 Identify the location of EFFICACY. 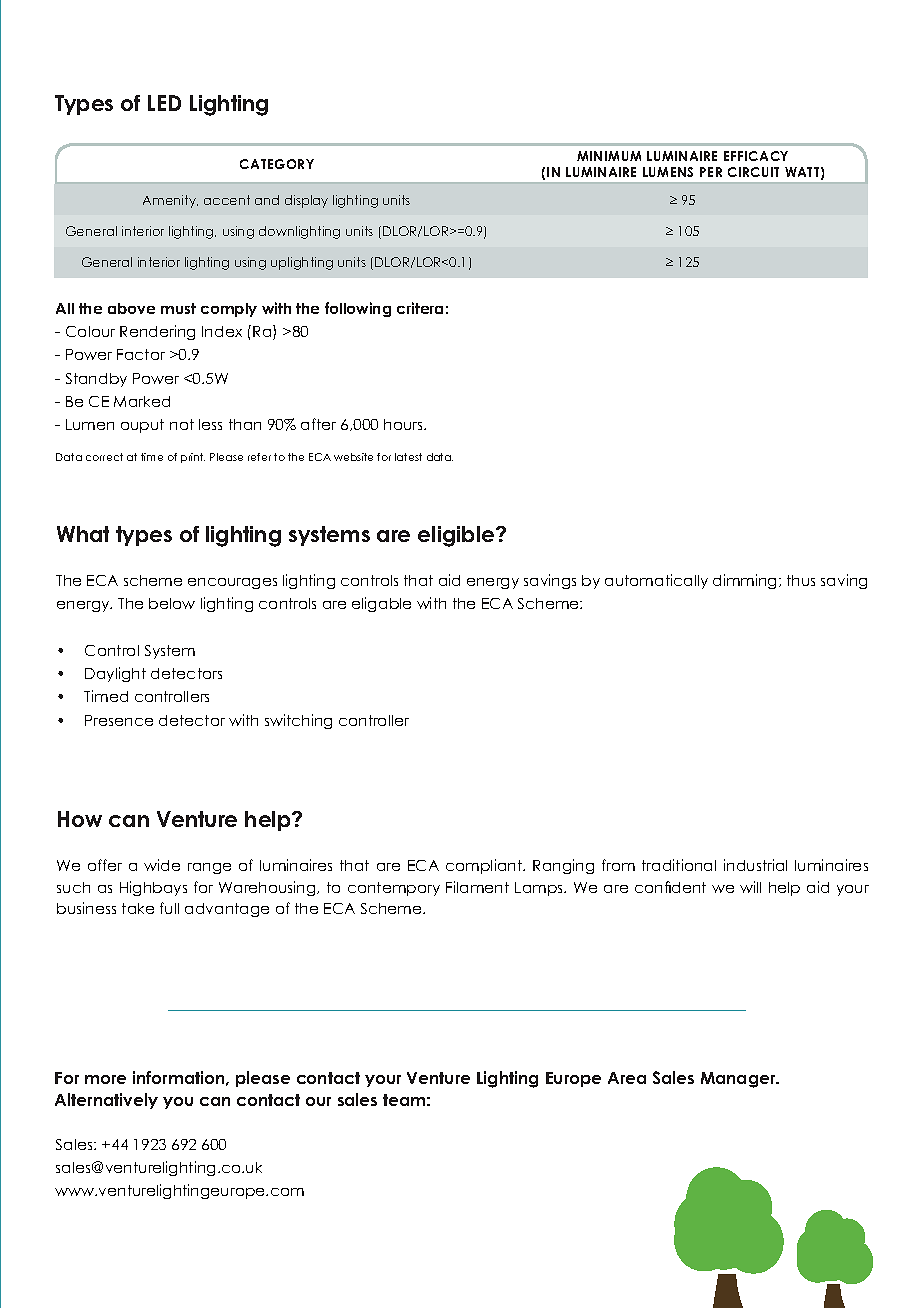
(756, 156).
